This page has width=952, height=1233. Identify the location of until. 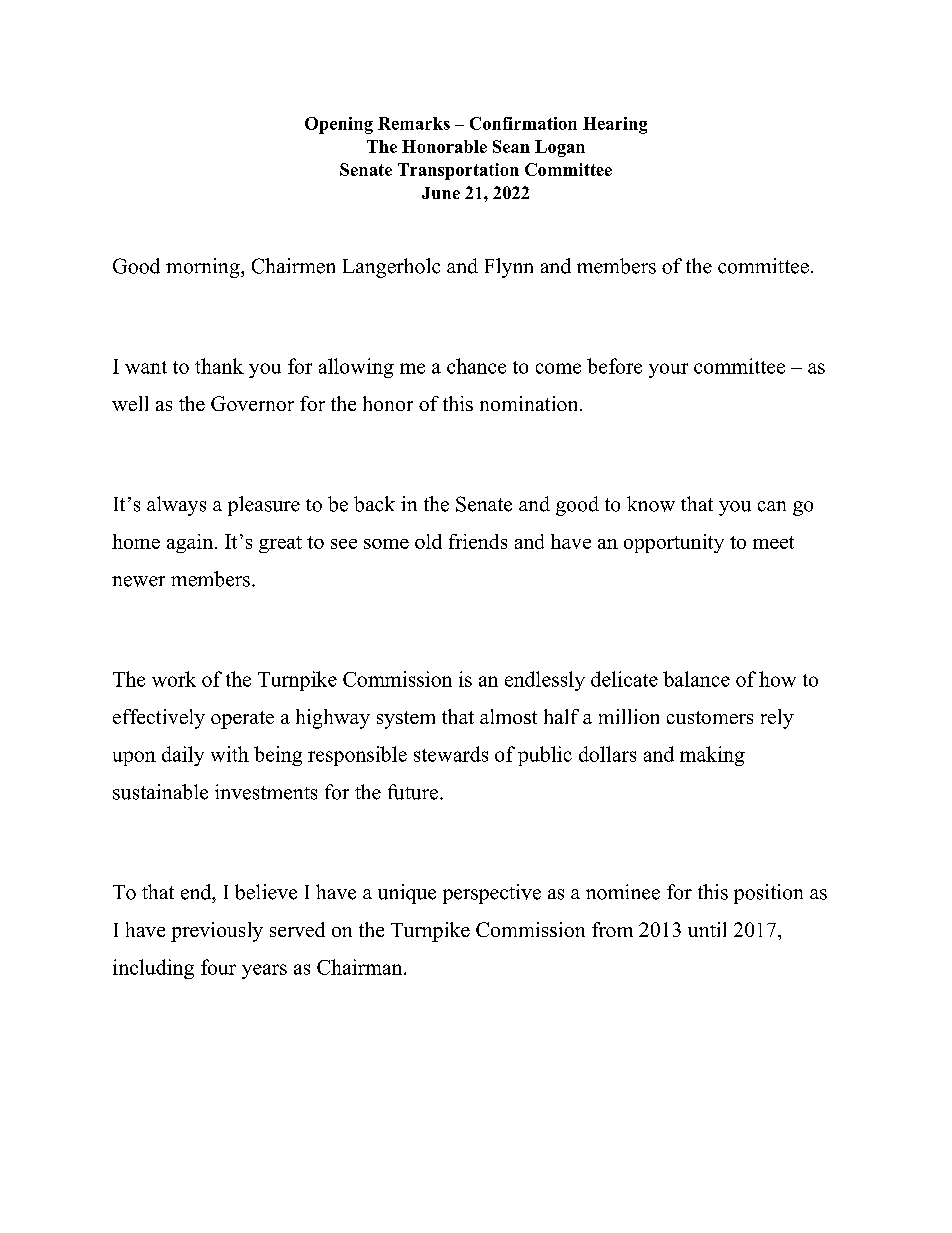
(707, 929).
